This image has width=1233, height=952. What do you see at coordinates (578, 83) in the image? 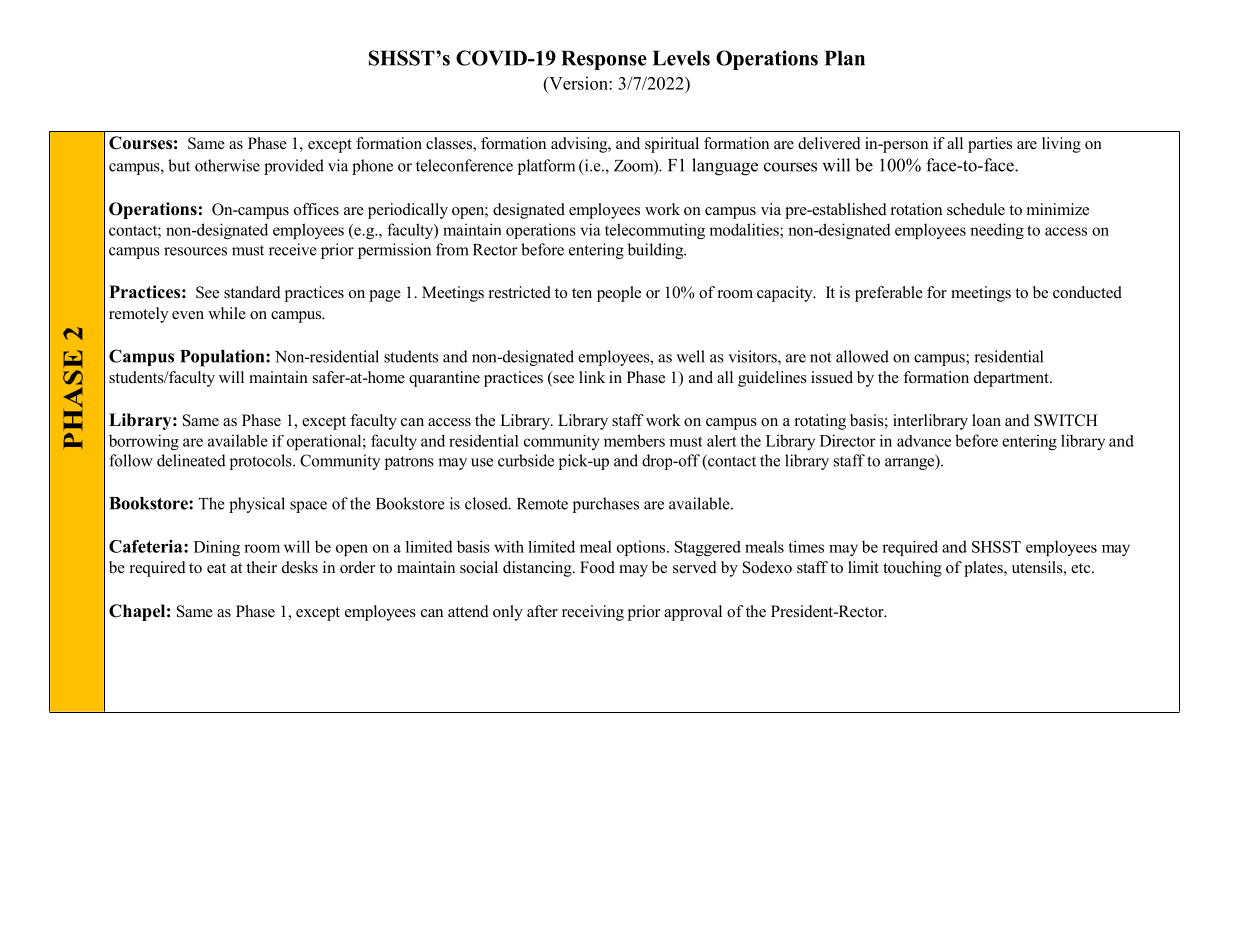
I see `Version` at bounding box center [578, 83].
